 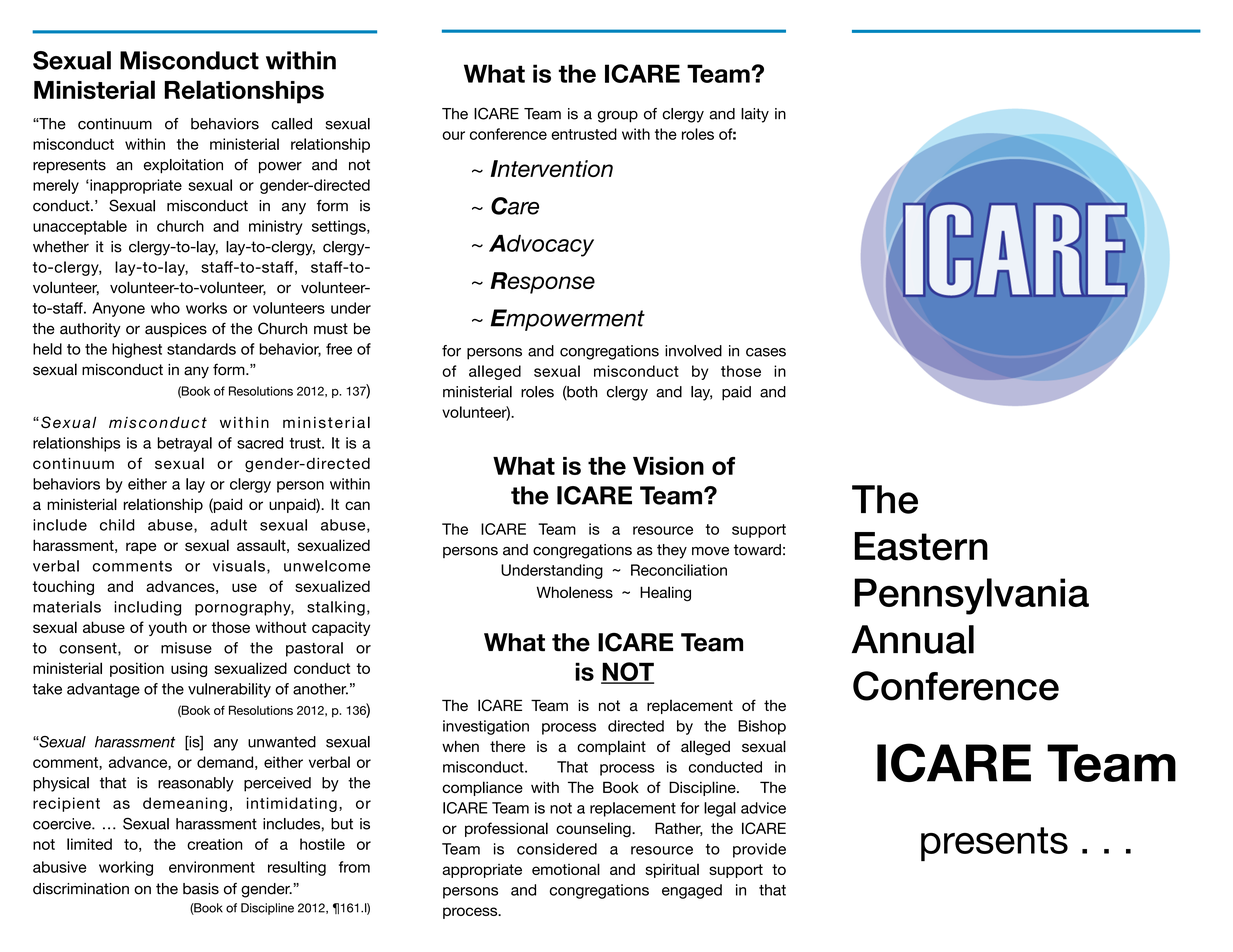 What do you see at coordinates (551, 168) in the screenshot?
I see `Intervention` at bounding box center [551, 168].
